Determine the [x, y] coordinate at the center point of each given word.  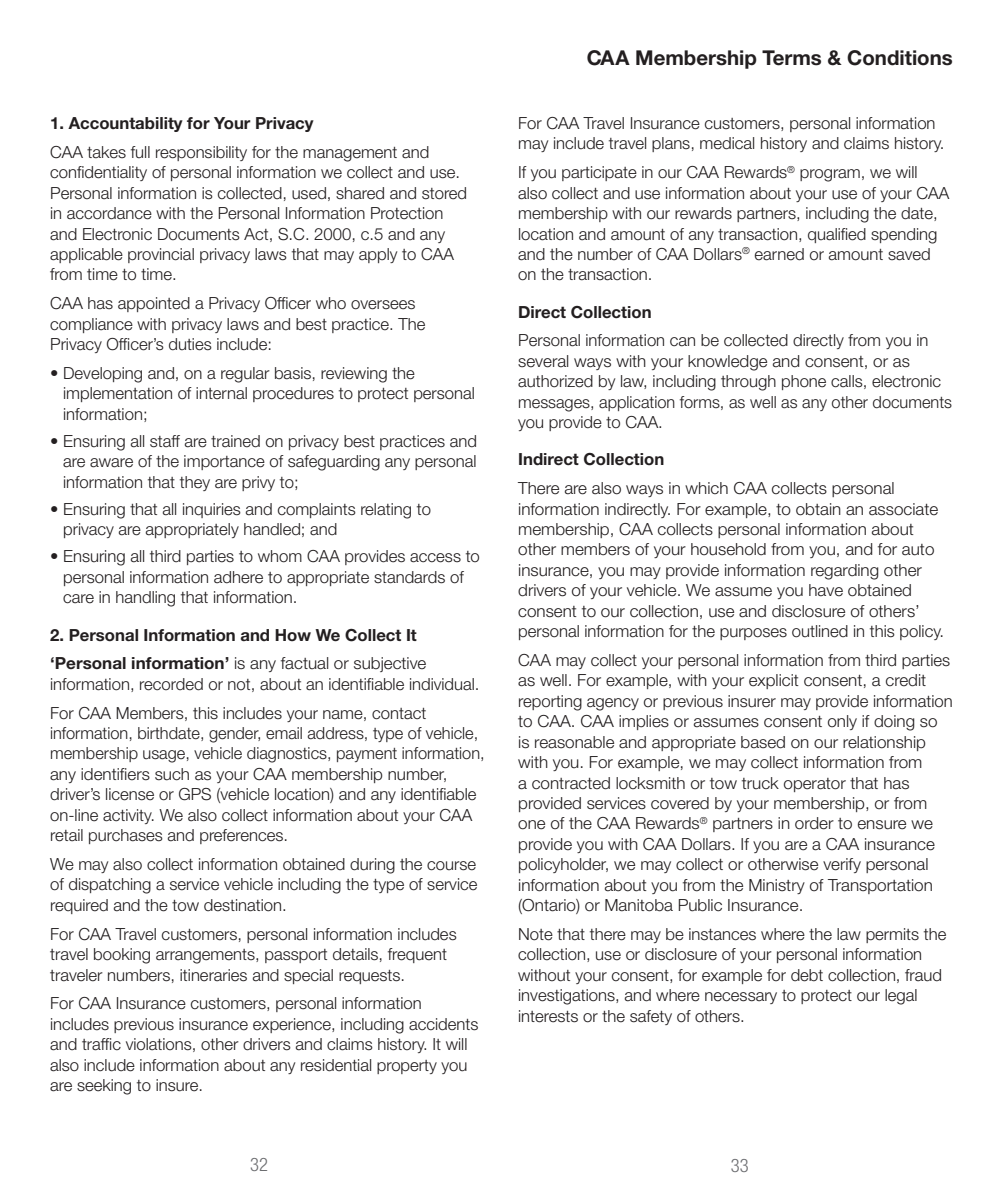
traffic [101, 1044]
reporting [550, 703]
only [842, 722]
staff [165, 441]
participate [599, 173]
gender [234, 735]
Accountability [125, 124]
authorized [555, 381]
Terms [791, 58]
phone [804, 382]
